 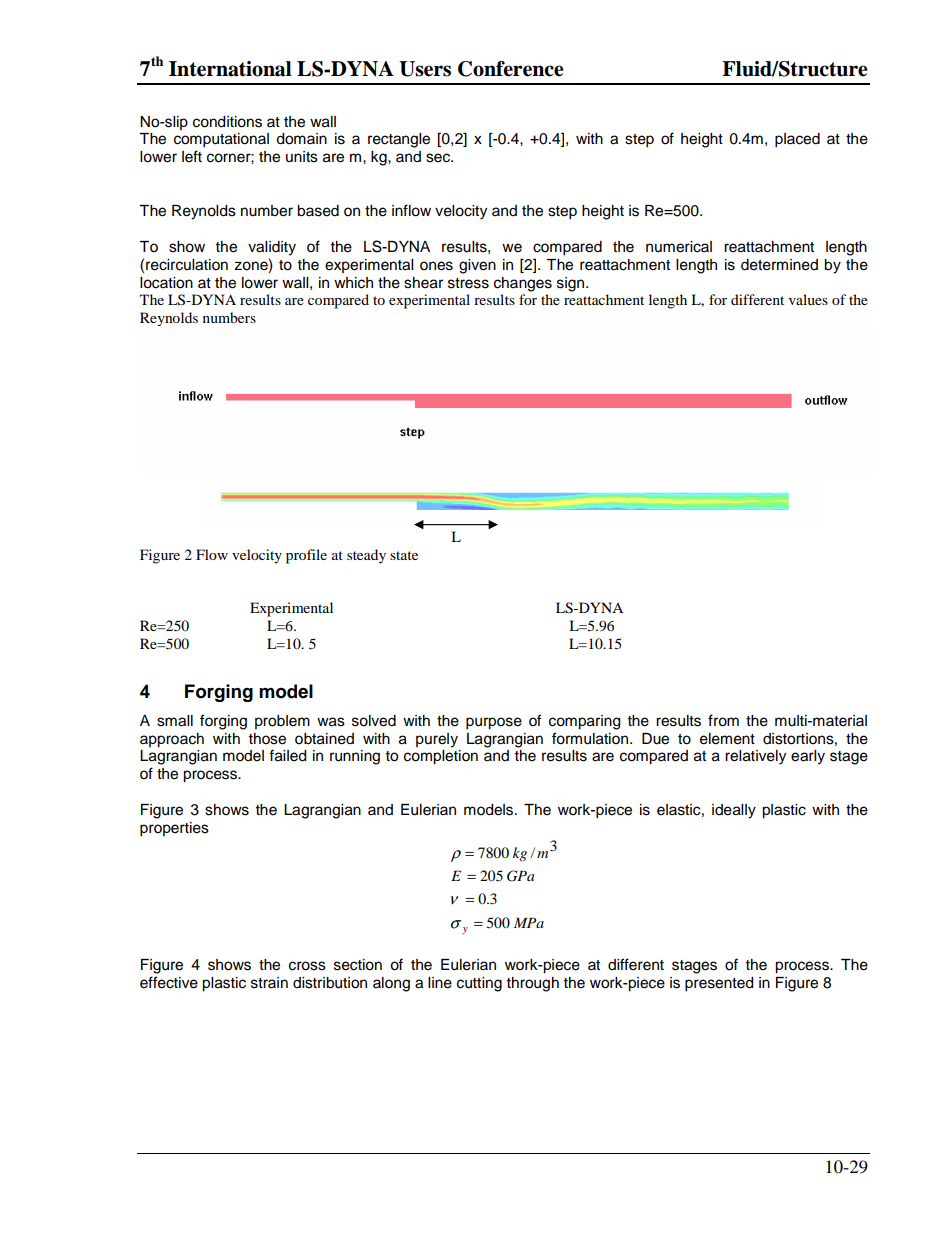 I want to click on from, so click(x=723, y=720).
